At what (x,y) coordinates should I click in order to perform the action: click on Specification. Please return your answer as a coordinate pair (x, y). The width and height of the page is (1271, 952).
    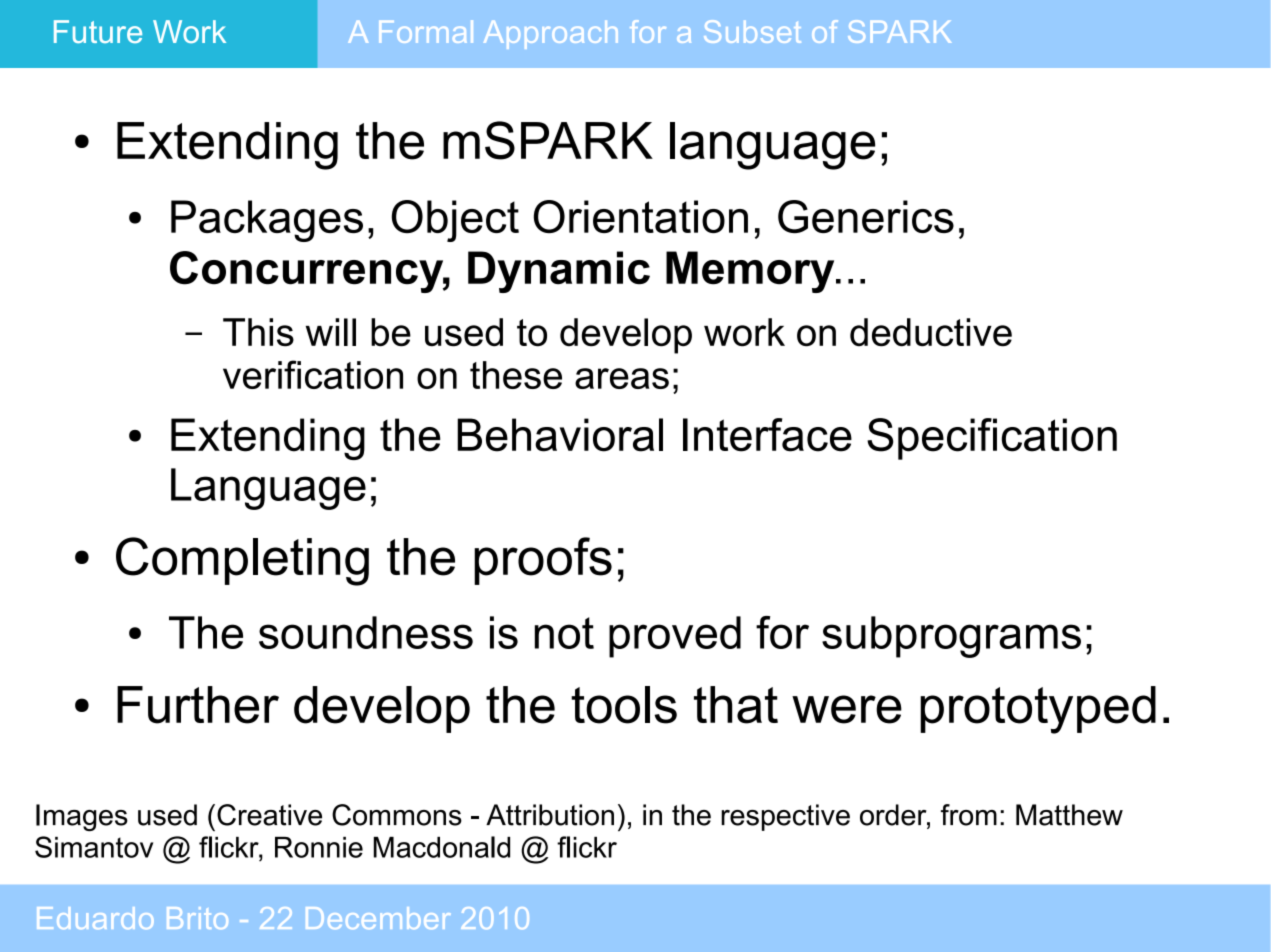
    Looking at the image, I should click on (992, 439).
